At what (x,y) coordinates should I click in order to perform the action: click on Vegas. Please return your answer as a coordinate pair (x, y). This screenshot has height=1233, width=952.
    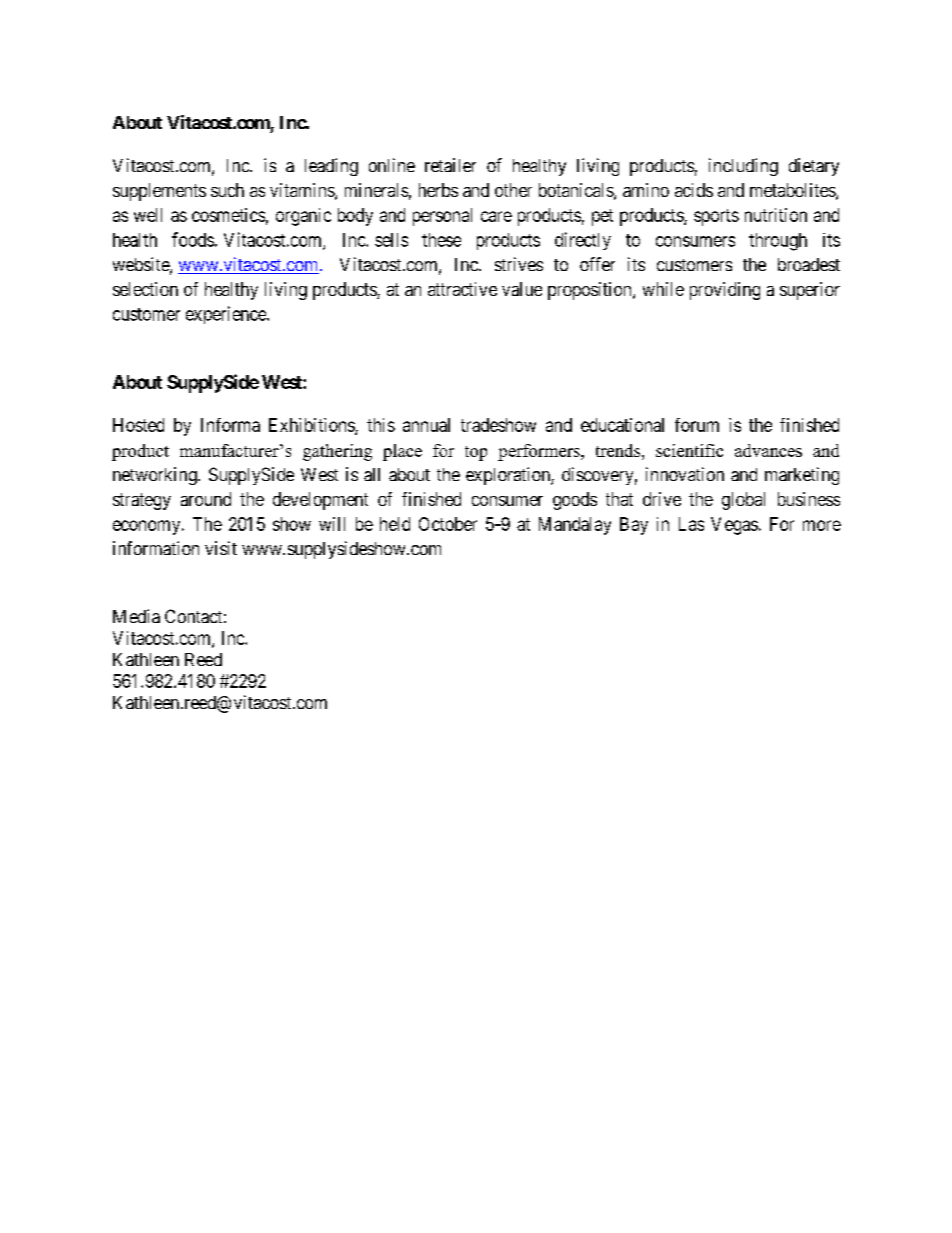
    Looking at the image, I should click on (734, 526).
